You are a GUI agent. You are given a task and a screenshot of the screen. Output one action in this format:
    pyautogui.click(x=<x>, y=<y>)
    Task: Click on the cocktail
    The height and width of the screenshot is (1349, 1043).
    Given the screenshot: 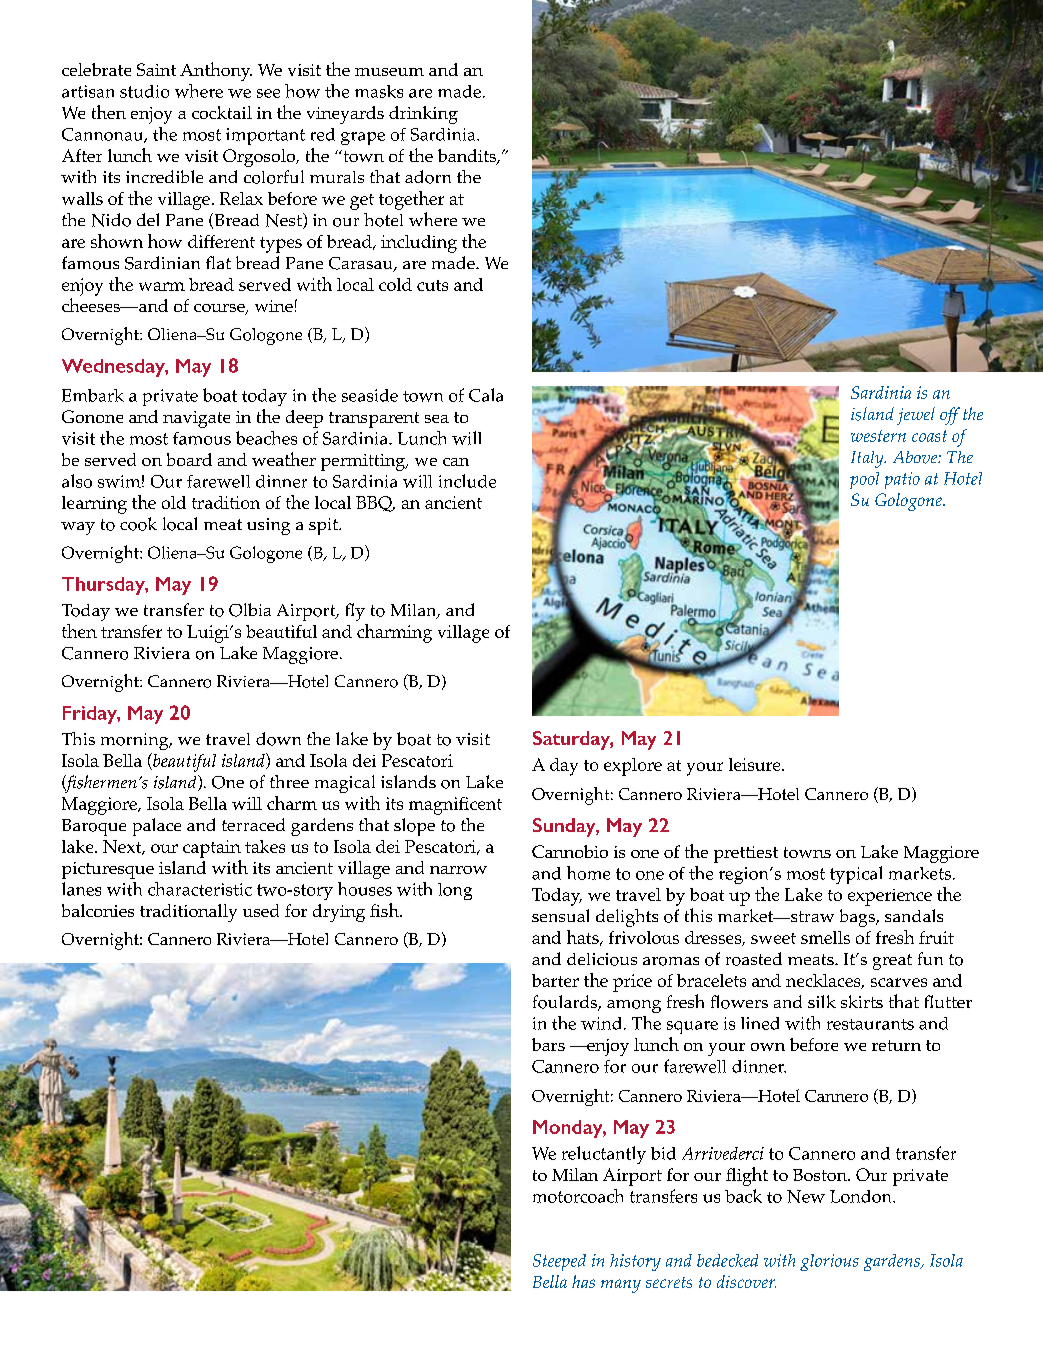 What is the action you would take?
    pyautogui.click(x=222, y=112)
